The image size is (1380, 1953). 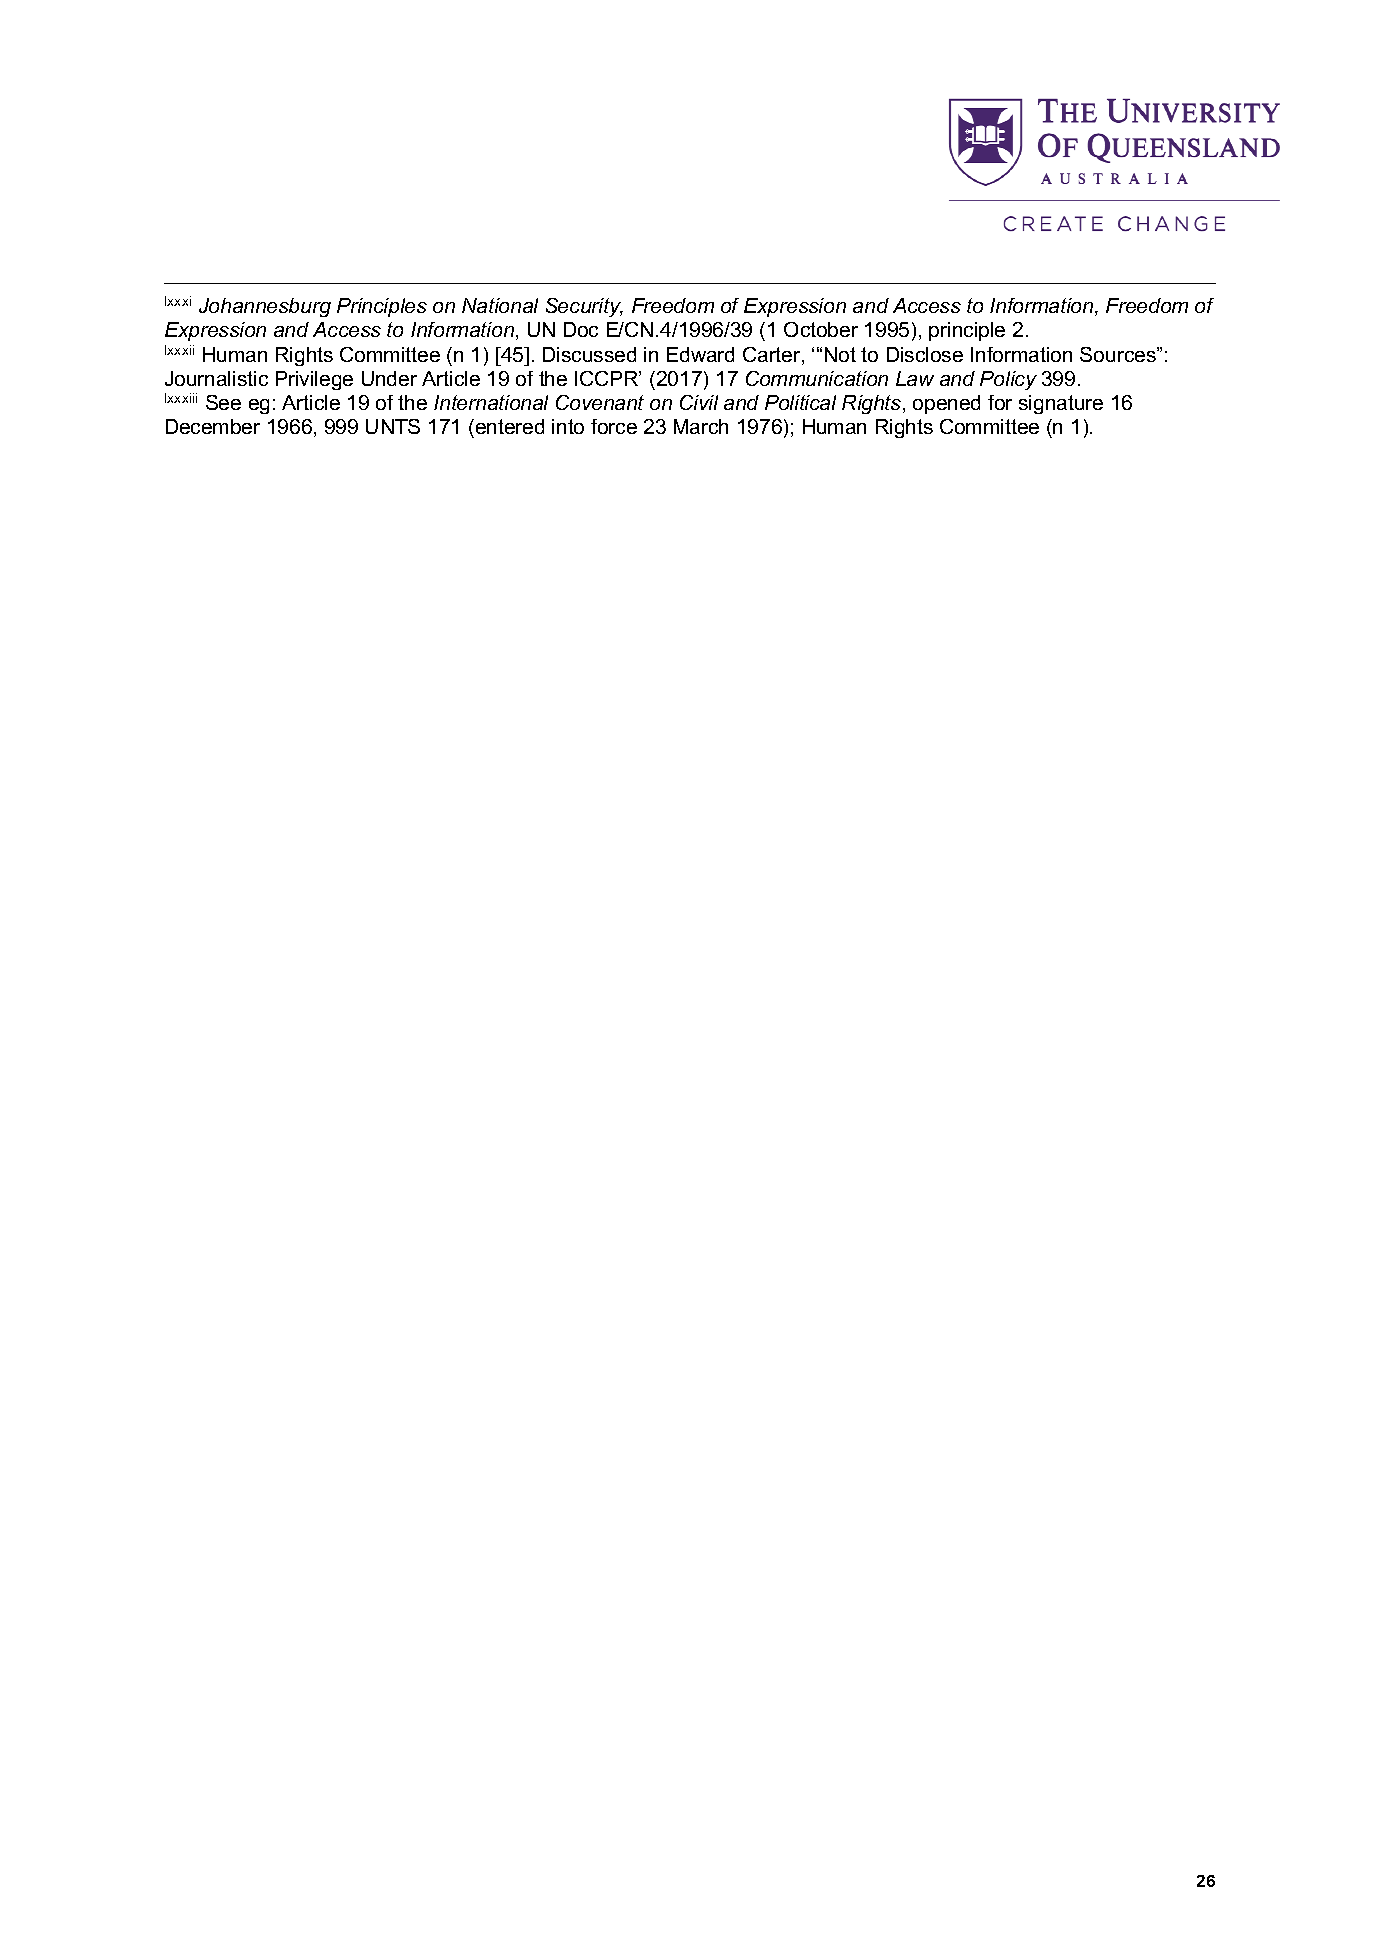 What do you see at coordinates (223, 402) in the screenshot?
I see `See` at bounding box center [223, 402].
